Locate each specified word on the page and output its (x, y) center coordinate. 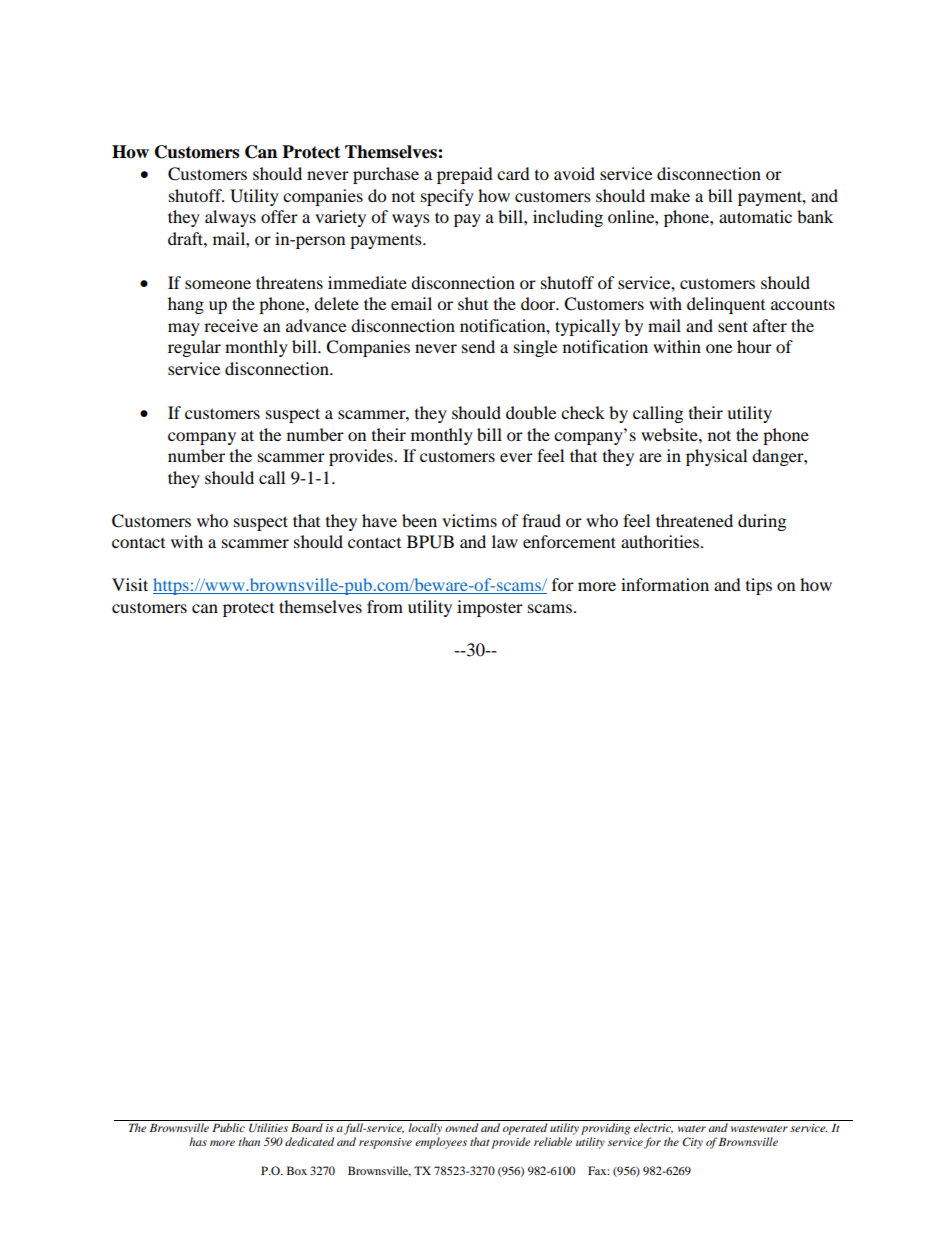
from (385, 606)
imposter (490, 608)
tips (759, 586)
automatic (755, 216)
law (505, 541)
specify (447, 197)
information (665, 584)
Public (228, 1127)
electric (653, 1128)
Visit (130, 584)
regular (194, 348)
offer (279, 216)
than (249, 1141)
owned (461, 1127)
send (478, 346)
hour (754, 346)
